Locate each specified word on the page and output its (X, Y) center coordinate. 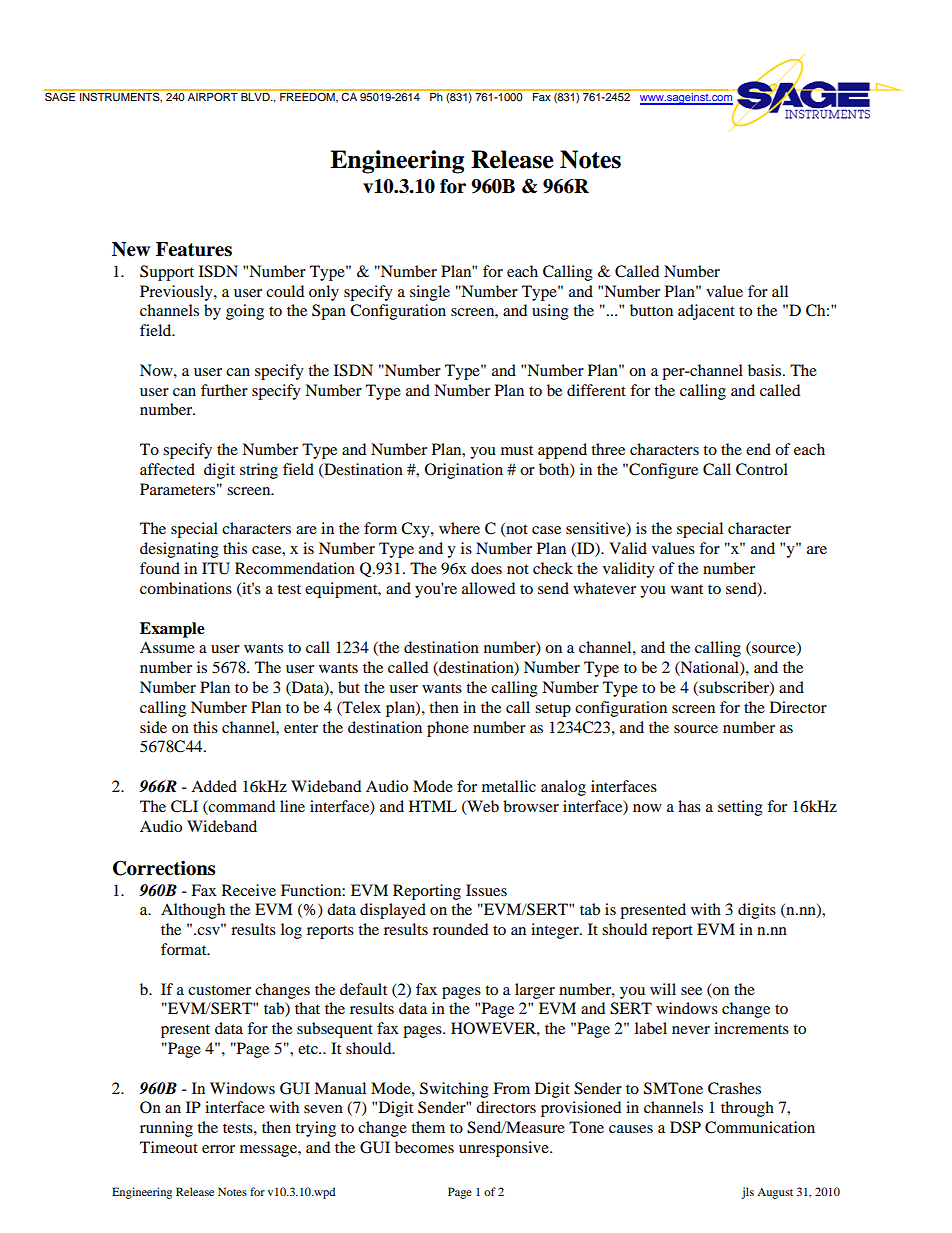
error (218, 1149)
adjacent (706, 312)
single (430, 293)
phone (448, 729)
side (153, 727)
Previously (177, 293)
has (689, 806)
